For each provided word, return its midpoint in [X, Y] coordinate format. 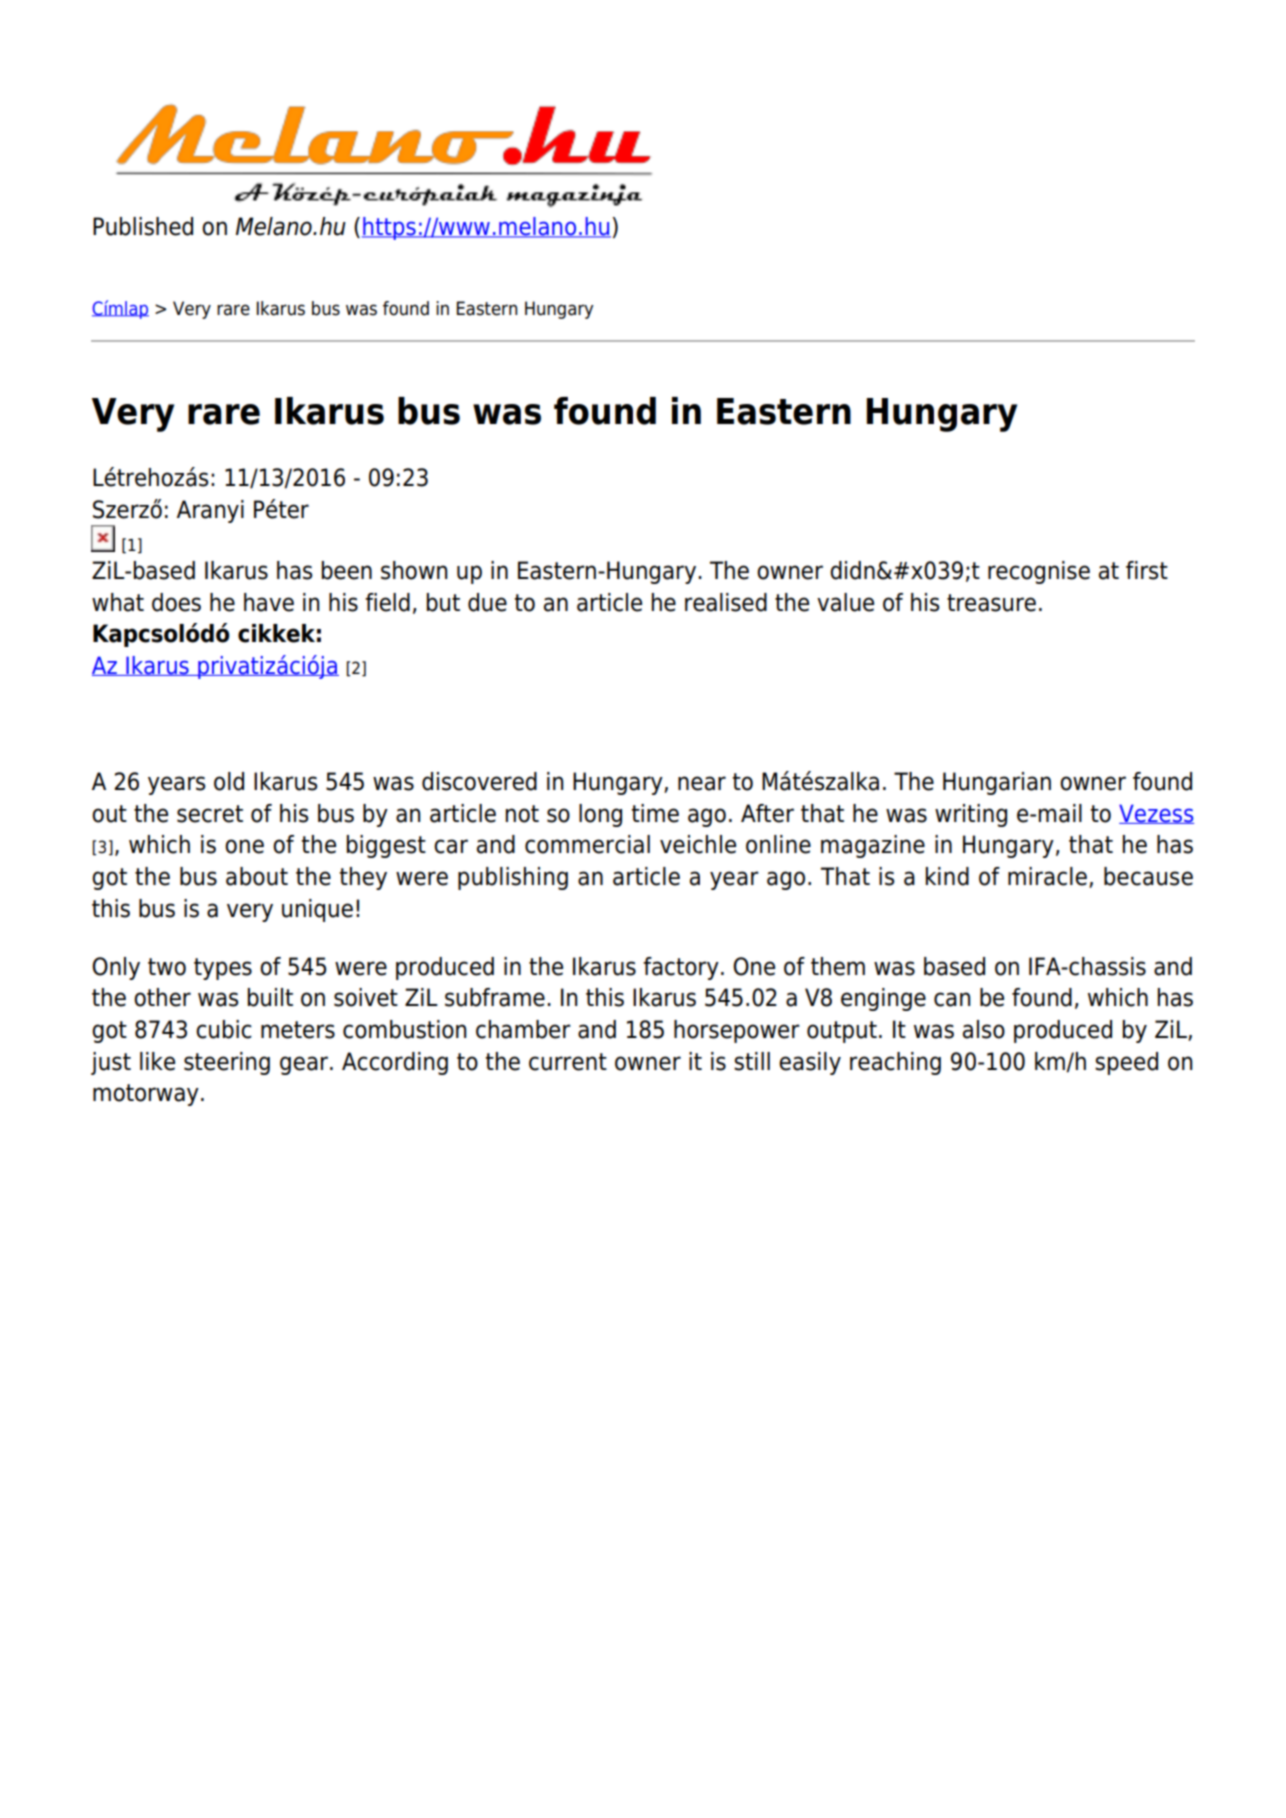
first [1147, 570]
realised [726, 602]
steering [227, 1063]
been [347, 570]
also [984, 1029]
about [257, 876]
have [269, 602]
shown [414, 570]
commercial [587, 844]
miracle [1047, 876]
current [568, 1062]
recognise [1039, 572]
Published [143, 226]
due [487, 602]
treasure [991, 603]
